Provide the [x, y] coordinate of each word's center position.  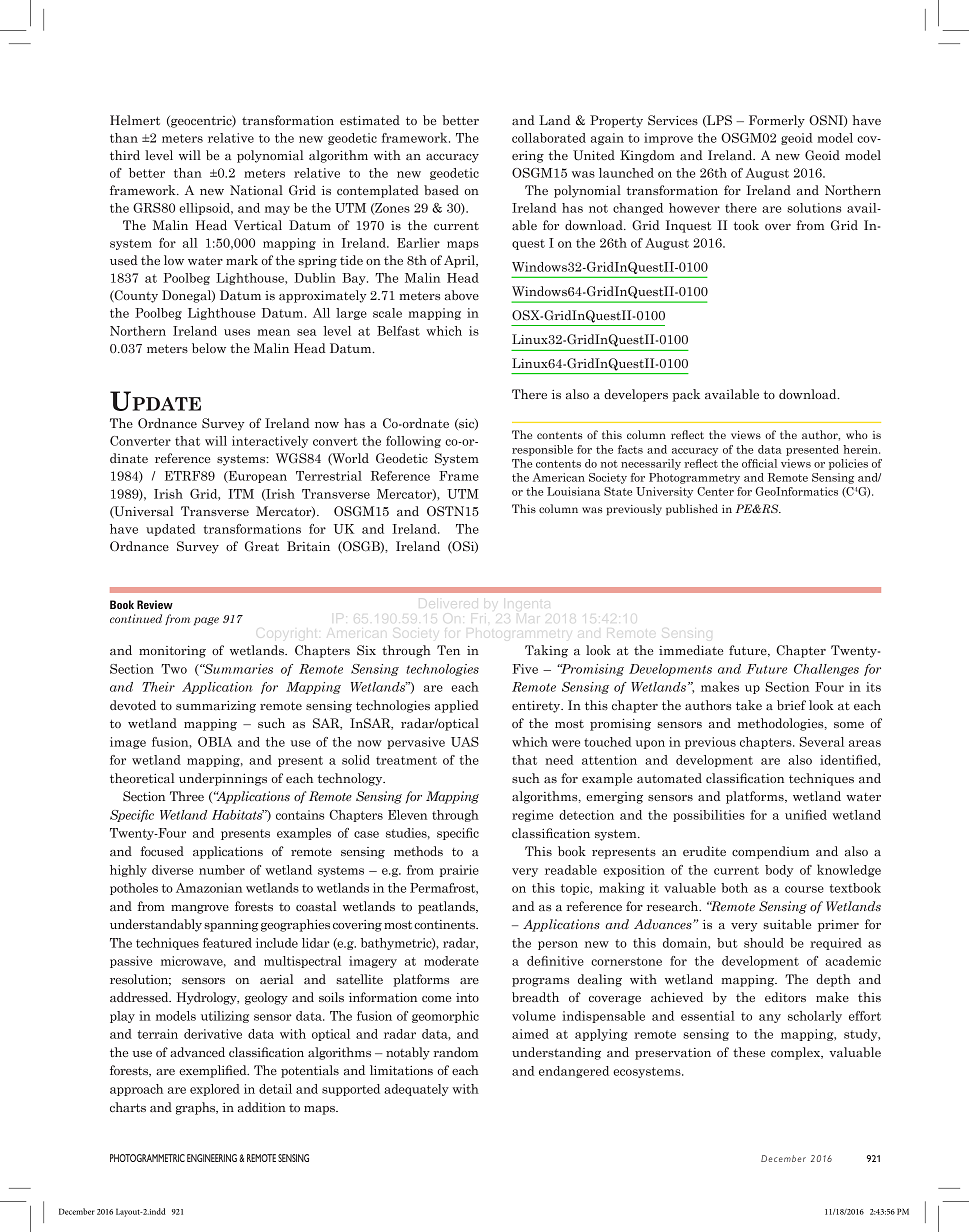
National [256, 190]
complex [797, 1053]
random [455, 1052]
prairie [459, 871]
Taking [546, 651]
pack [686, 395]
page [206, 621]
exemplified [214, 1071]
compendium [770, 852]
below [209, 348]
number [222, 870]
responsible [542, 450]
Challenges [826, 670]
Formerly [777, 121]
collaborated [549, 138]
